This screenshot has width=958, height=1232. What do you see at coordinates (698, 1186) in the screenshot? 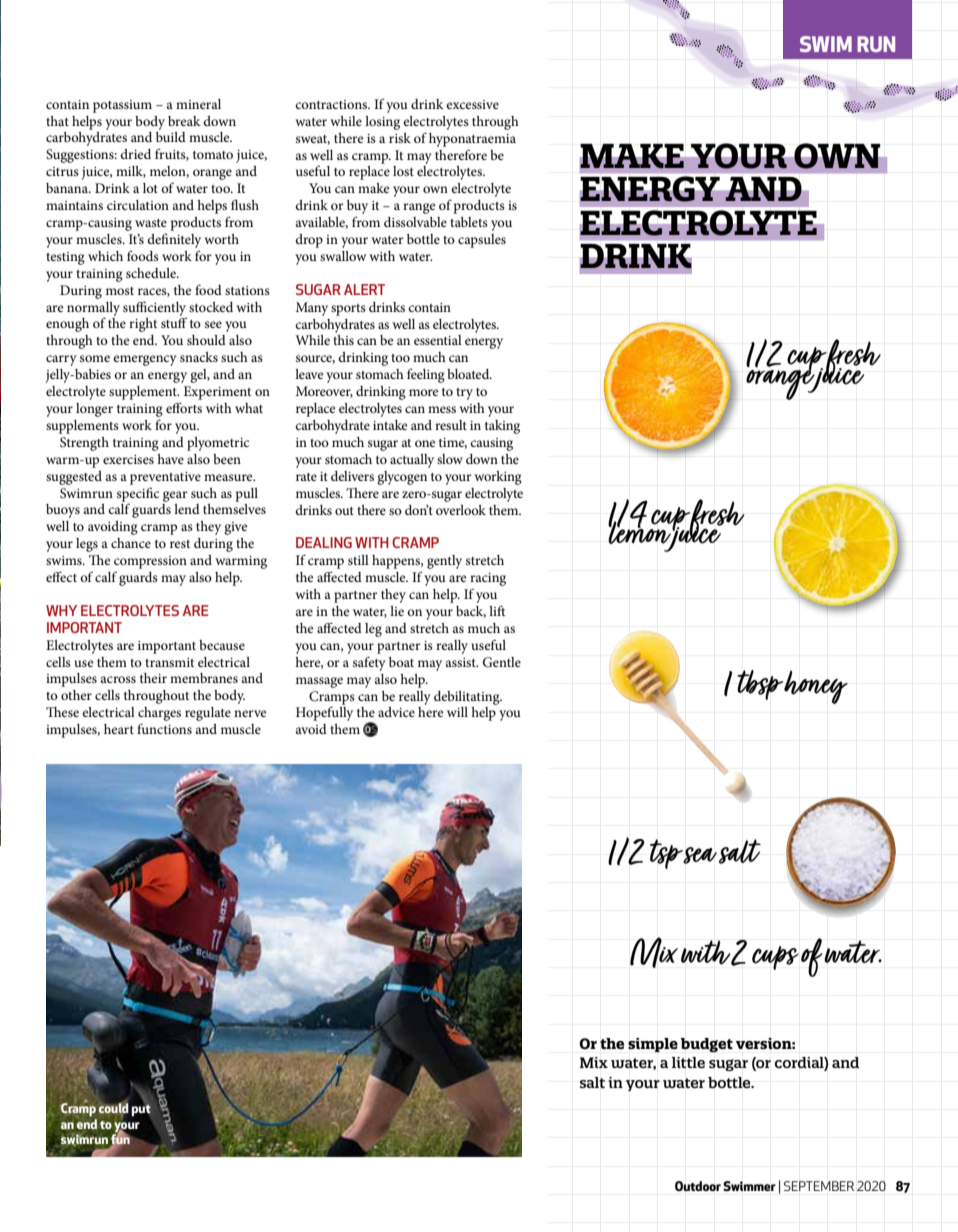
I see `Outdoor` at bounding box center [698, 1186].
